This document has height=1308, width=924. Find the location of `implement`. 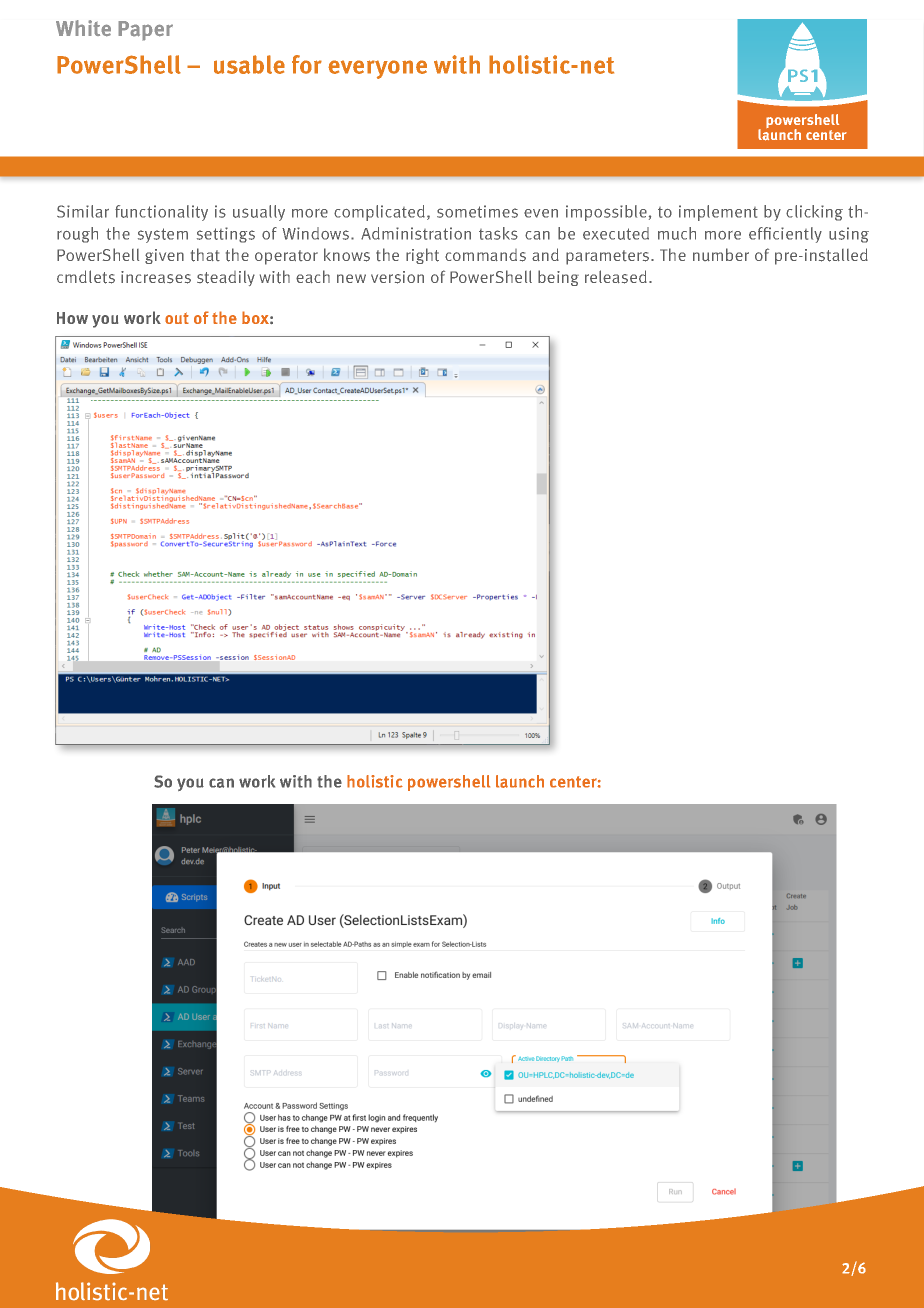

implement is located at coordinates (718, 213).
